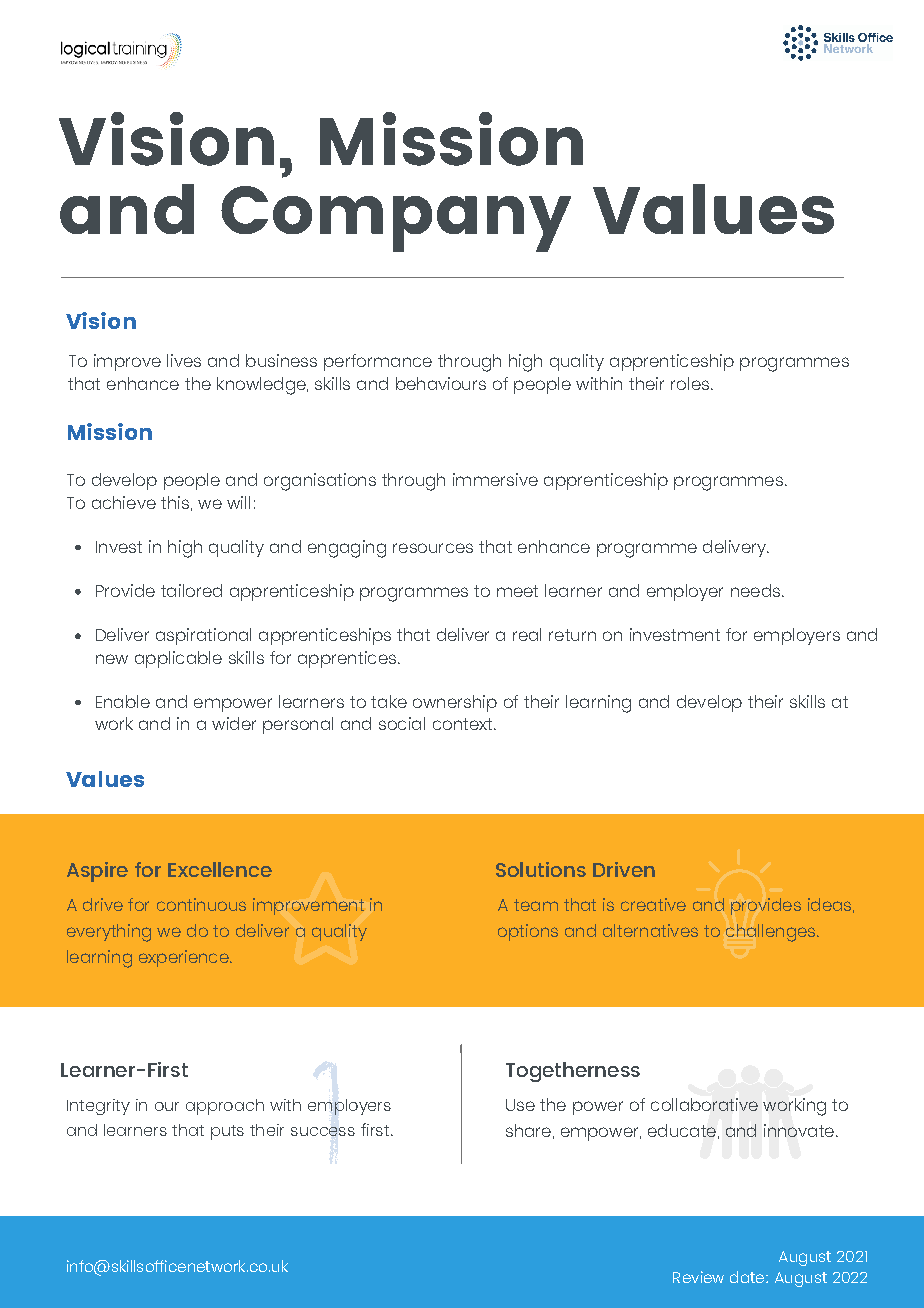 Image resolution: width=924 pixels, height=1308 pixels. I want to click on Company, so click(396, 219).
